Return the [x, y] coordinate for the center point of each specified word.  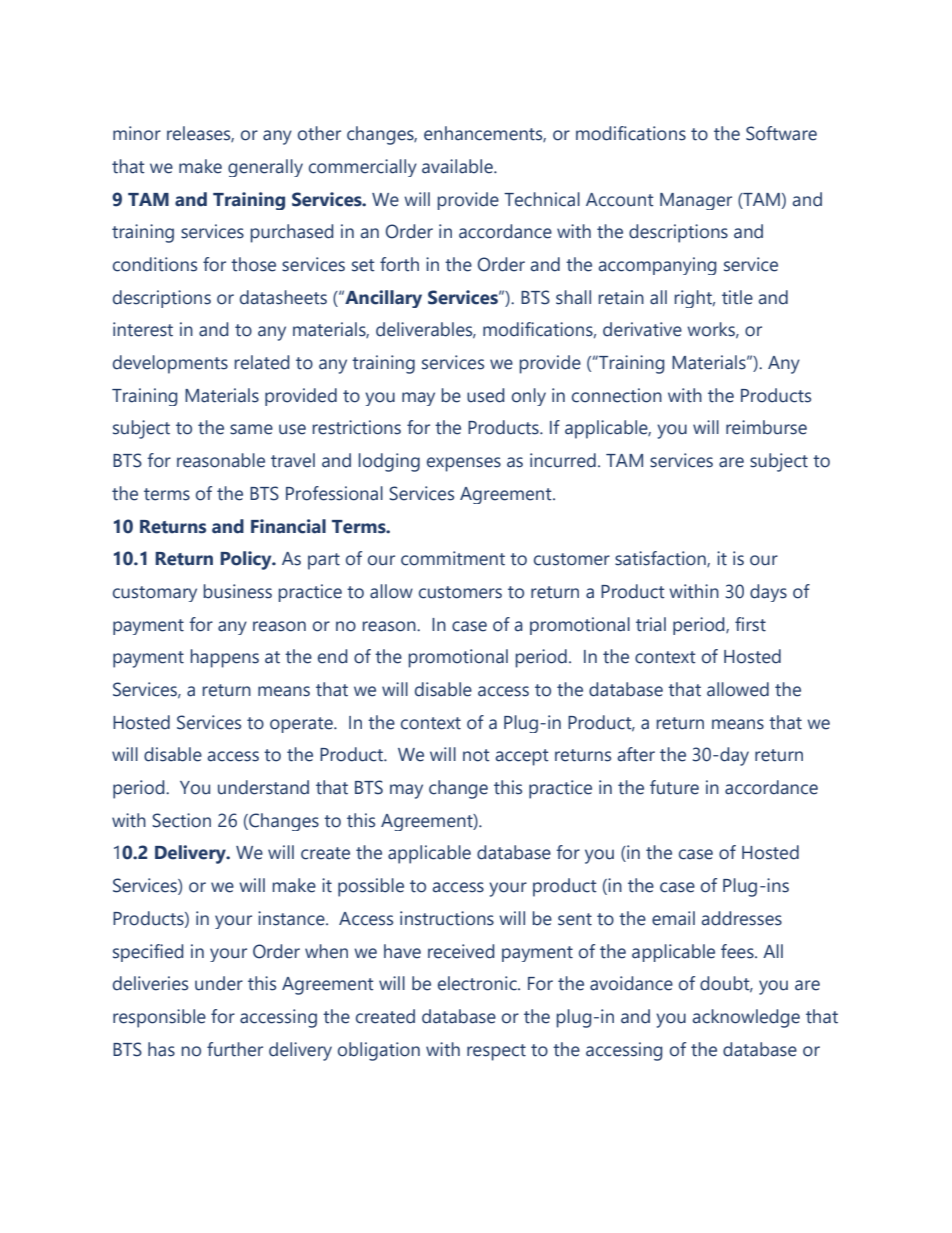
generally [265, 168]
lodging [389, 462]
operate [302, 725]
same [251, 429]
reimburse [766, 427]
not [476, 755]
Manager [696, 201]
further [235, 1049]
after [636, 754]
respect [496, 1052]
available [458, 166]
